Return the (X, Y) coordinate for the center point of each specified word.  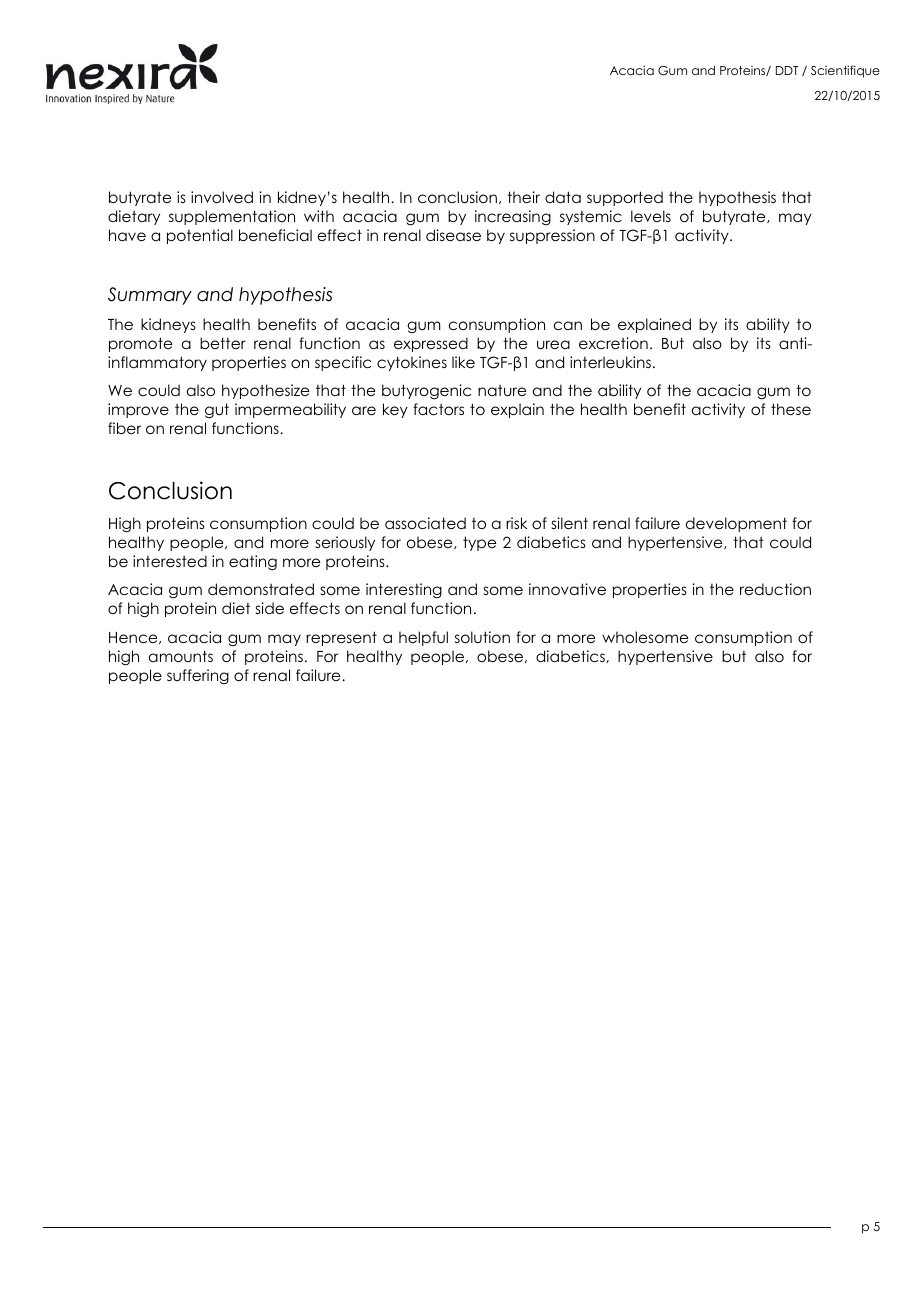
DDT (787, 70)
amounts (181, 656)
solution (482, 637)
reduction (775, 589)
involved (222, 197)
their (523, 197)
